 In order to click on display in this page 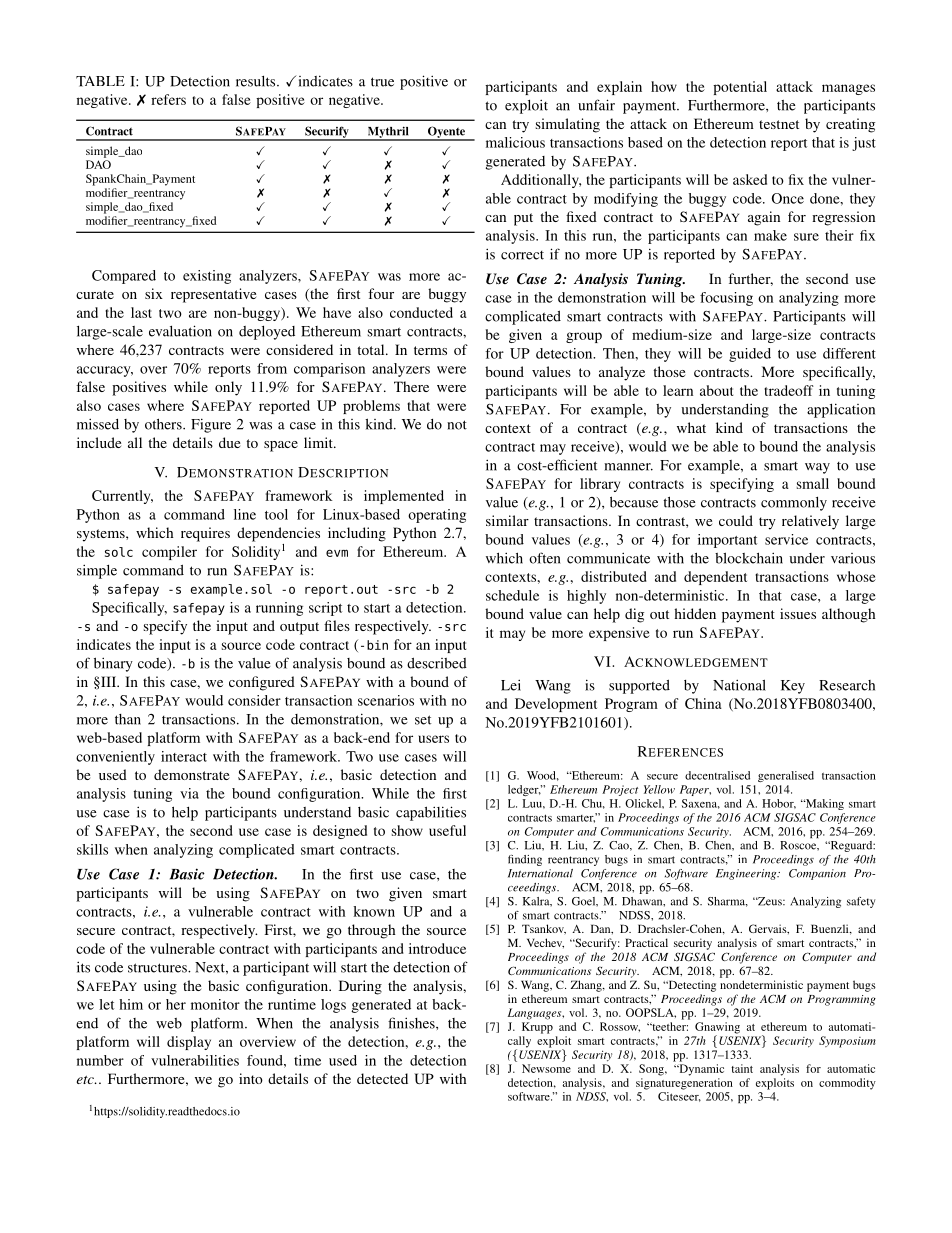, I will do `click(189, 1043)`.
